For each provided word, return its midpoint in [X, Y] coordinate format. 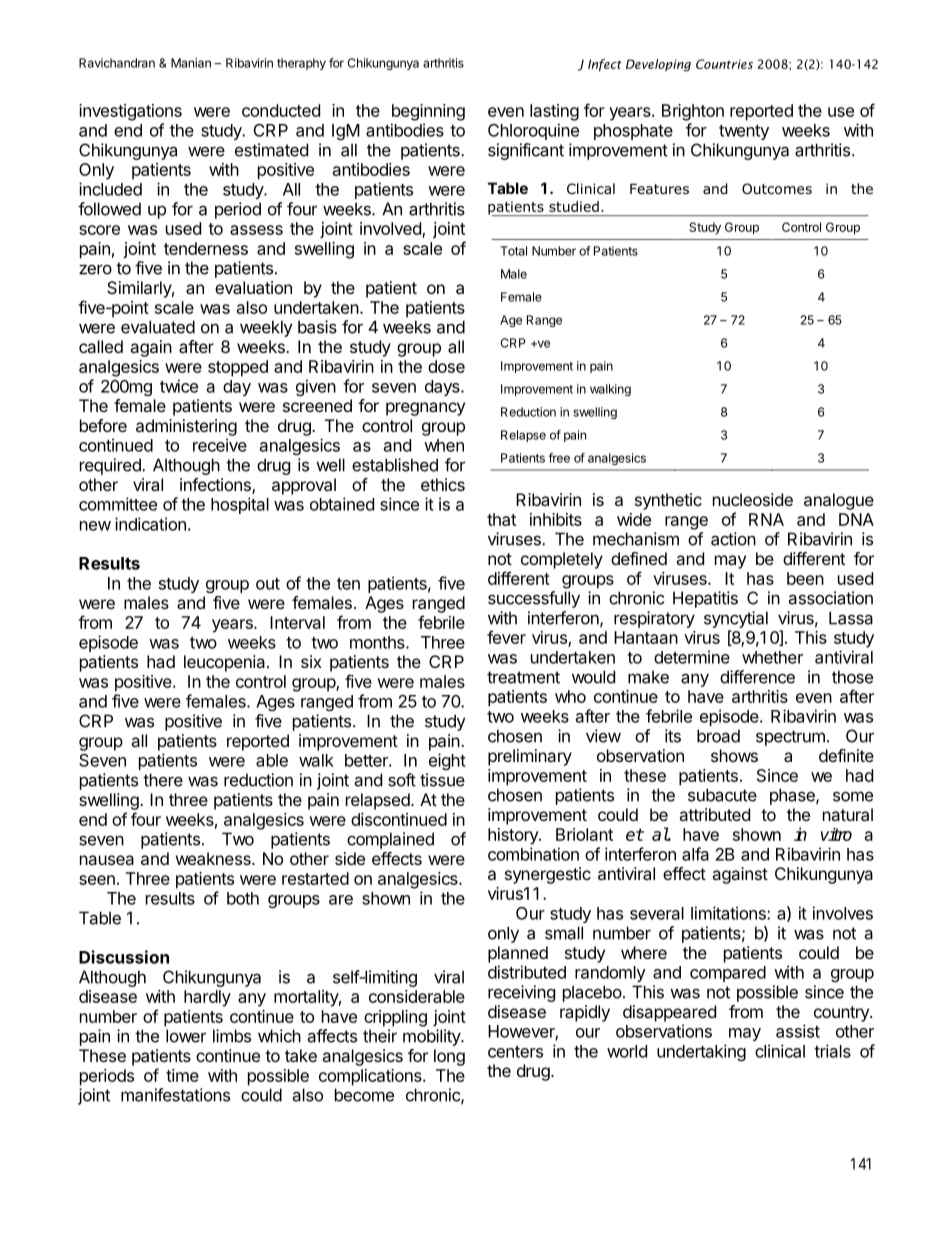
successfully [534, 599]
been [805, 578]
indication [150, 524]
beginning [428, 112]
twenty [744, 132]
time [182, 1075]
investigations [130, 112]
